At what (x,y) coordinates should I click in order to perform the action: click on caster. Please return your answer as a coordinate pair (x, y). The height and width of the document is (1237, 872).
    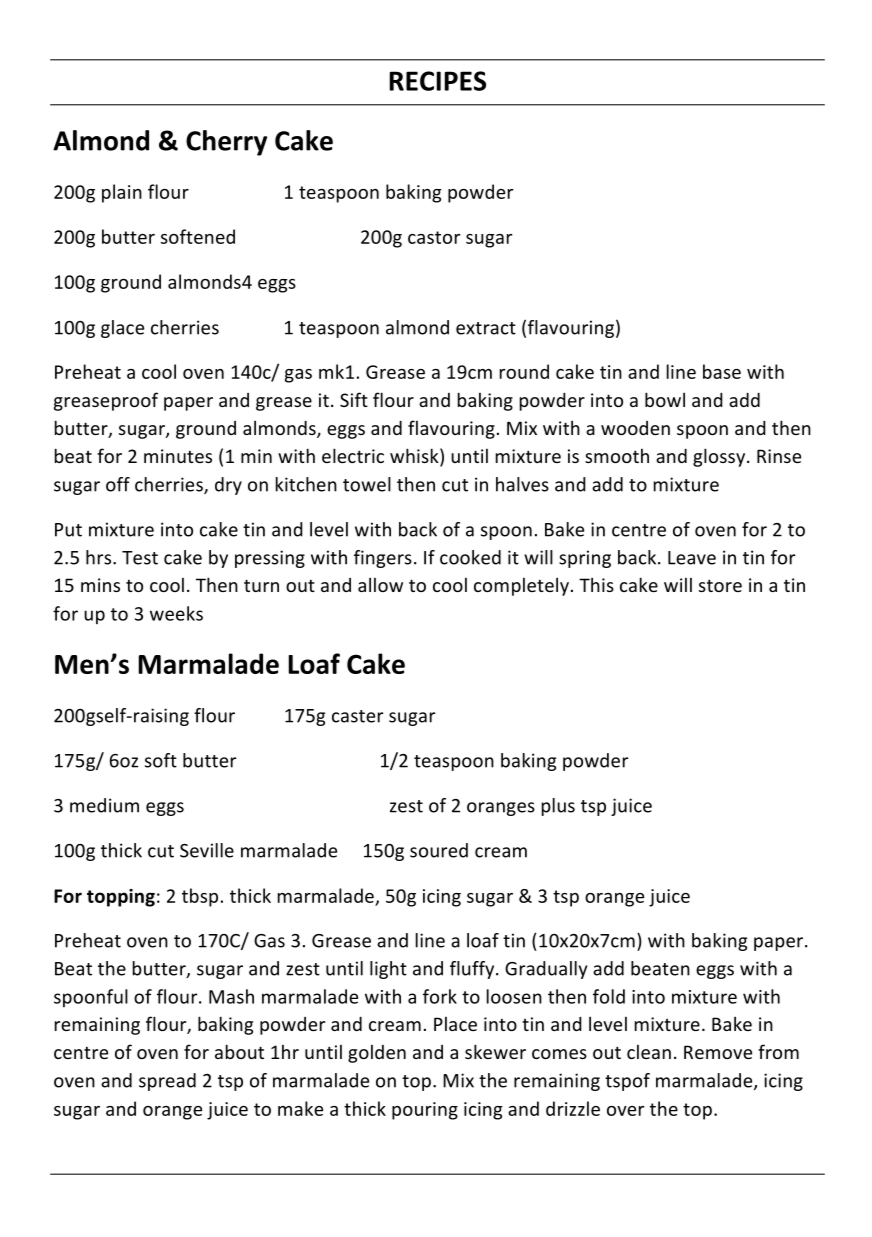
    Looking at the image, I should click on (357, 716).
